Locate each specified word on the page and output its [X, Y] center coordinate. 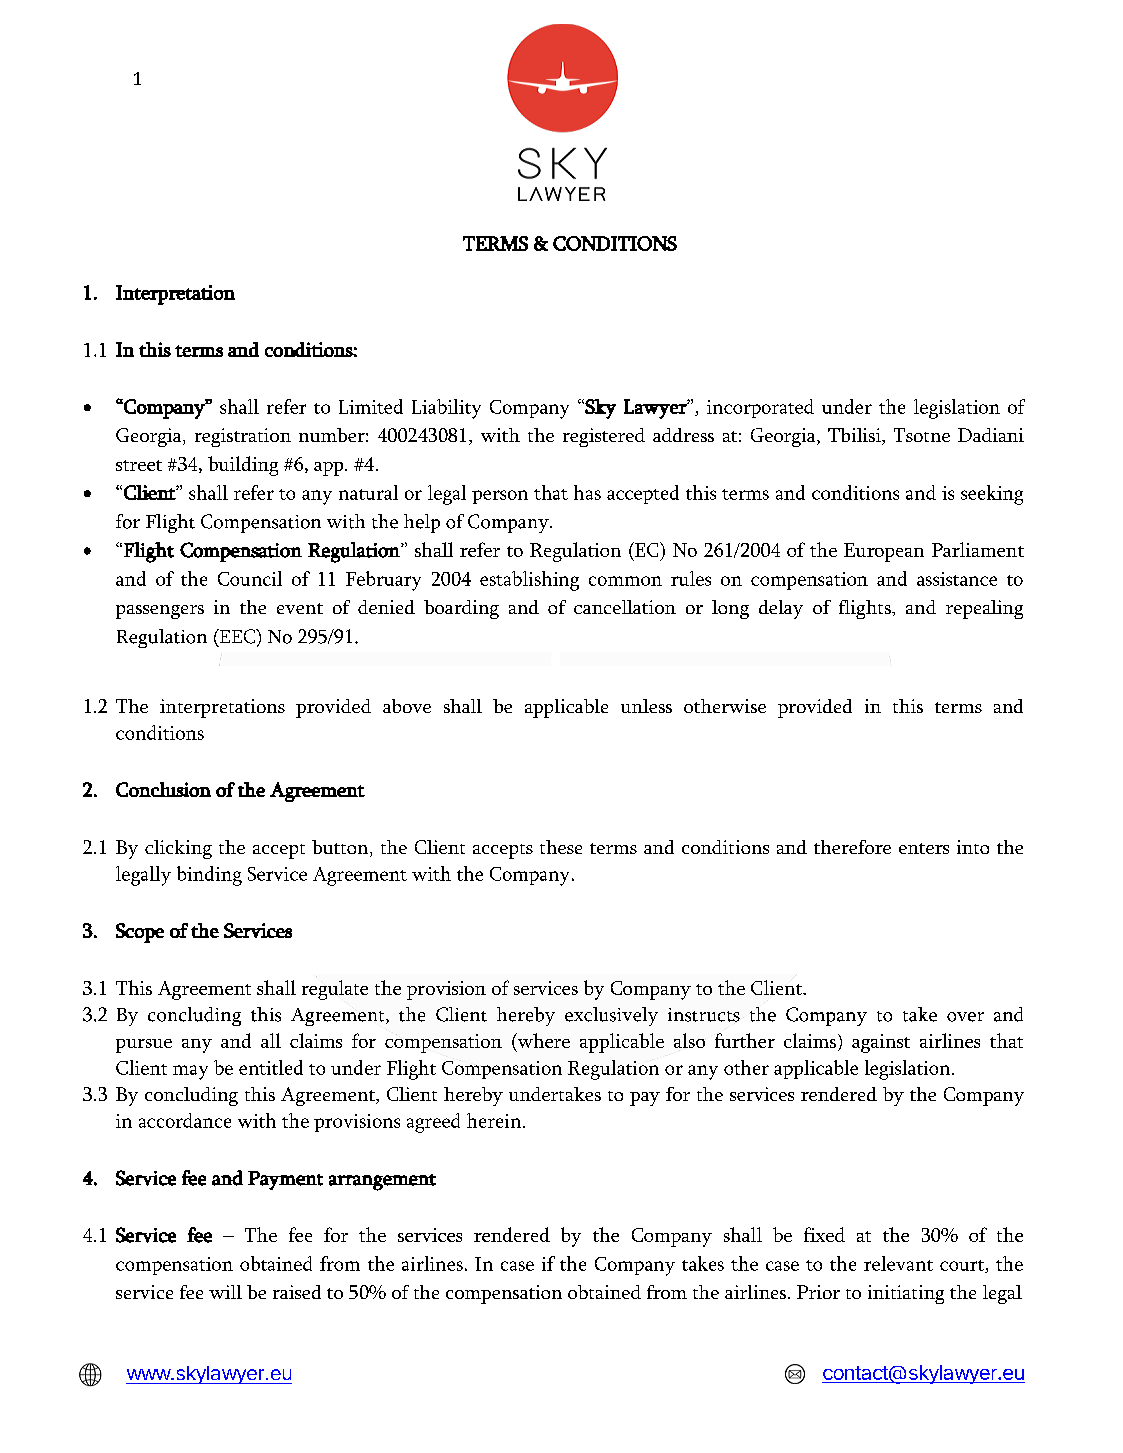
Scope [140, 933]
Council [250, 578]
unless [646, 706]
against [881, 1043]
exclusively [611, 1016]
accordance [185, 1120]
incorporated [760, 408]
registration [243, 437]
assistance [957, 579]
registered [604, 437]
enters [924, 848]
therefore [852, 847]
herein [495, 1120]
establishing [529, 581]
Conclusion [163, 789]
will [225, 1292]
